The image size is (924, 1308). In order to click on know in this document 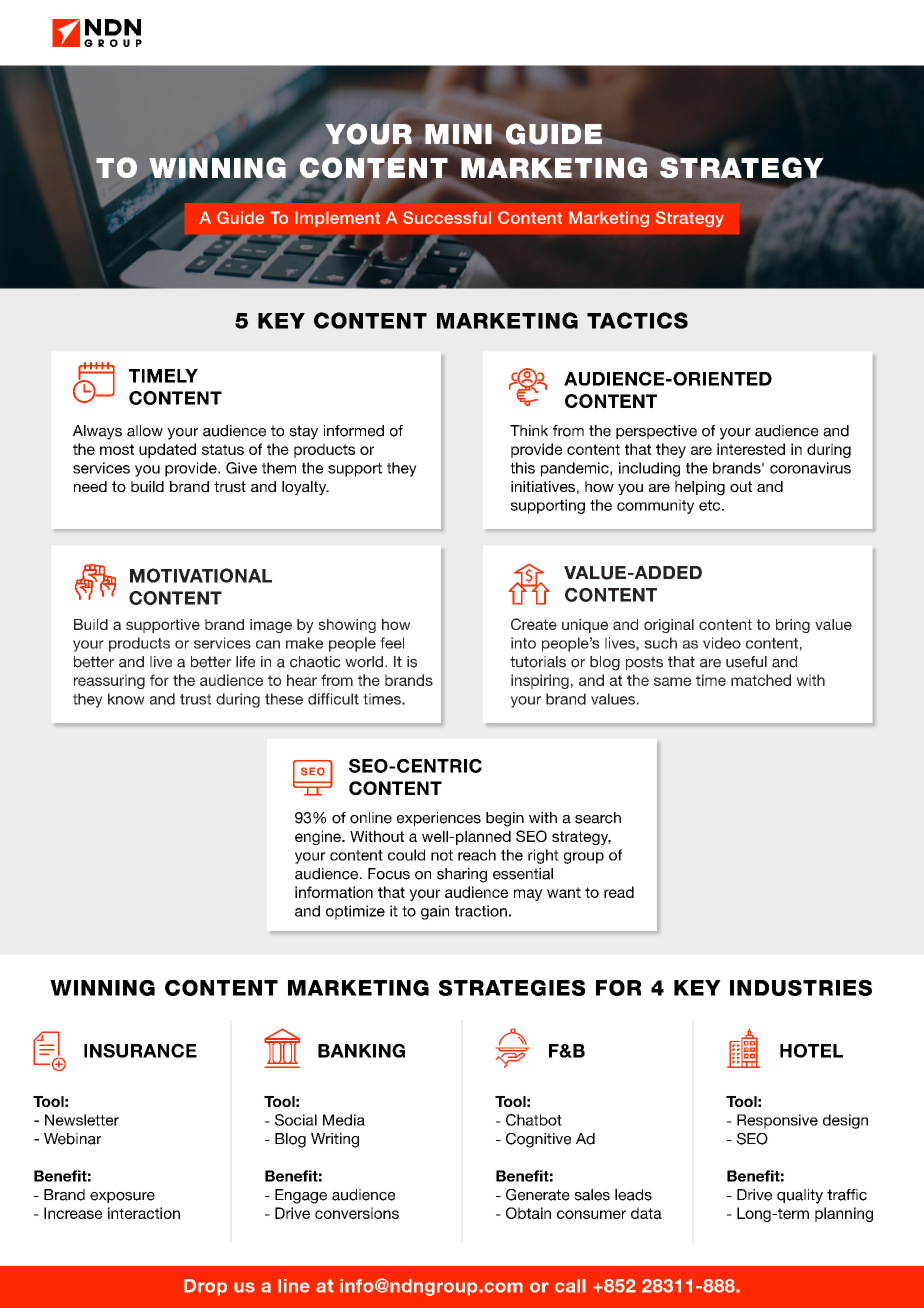, I will do `click(126, 699)`.
